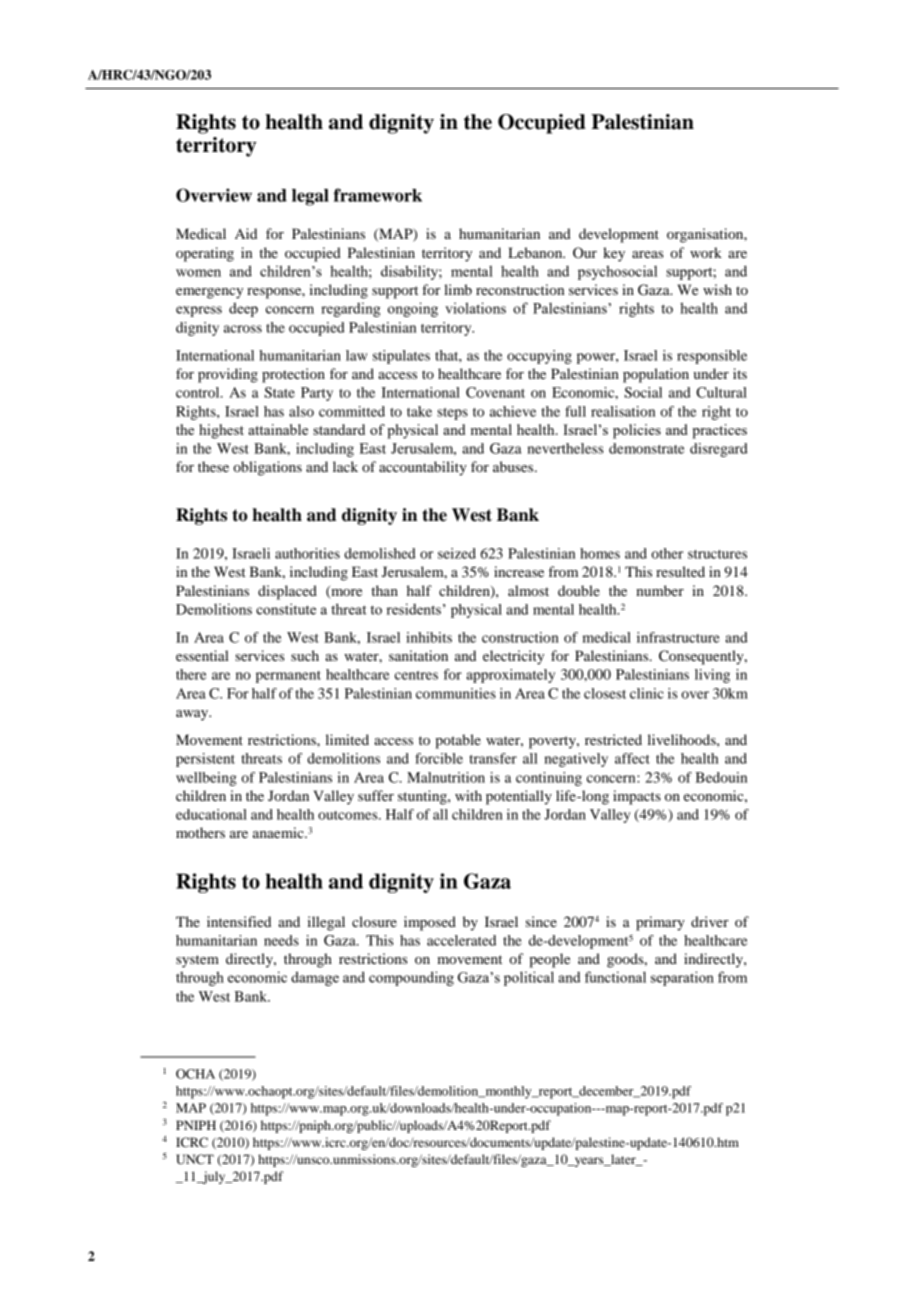  Describe the element at coordinates (414, 609) in the page. I see `residents` at that location.
